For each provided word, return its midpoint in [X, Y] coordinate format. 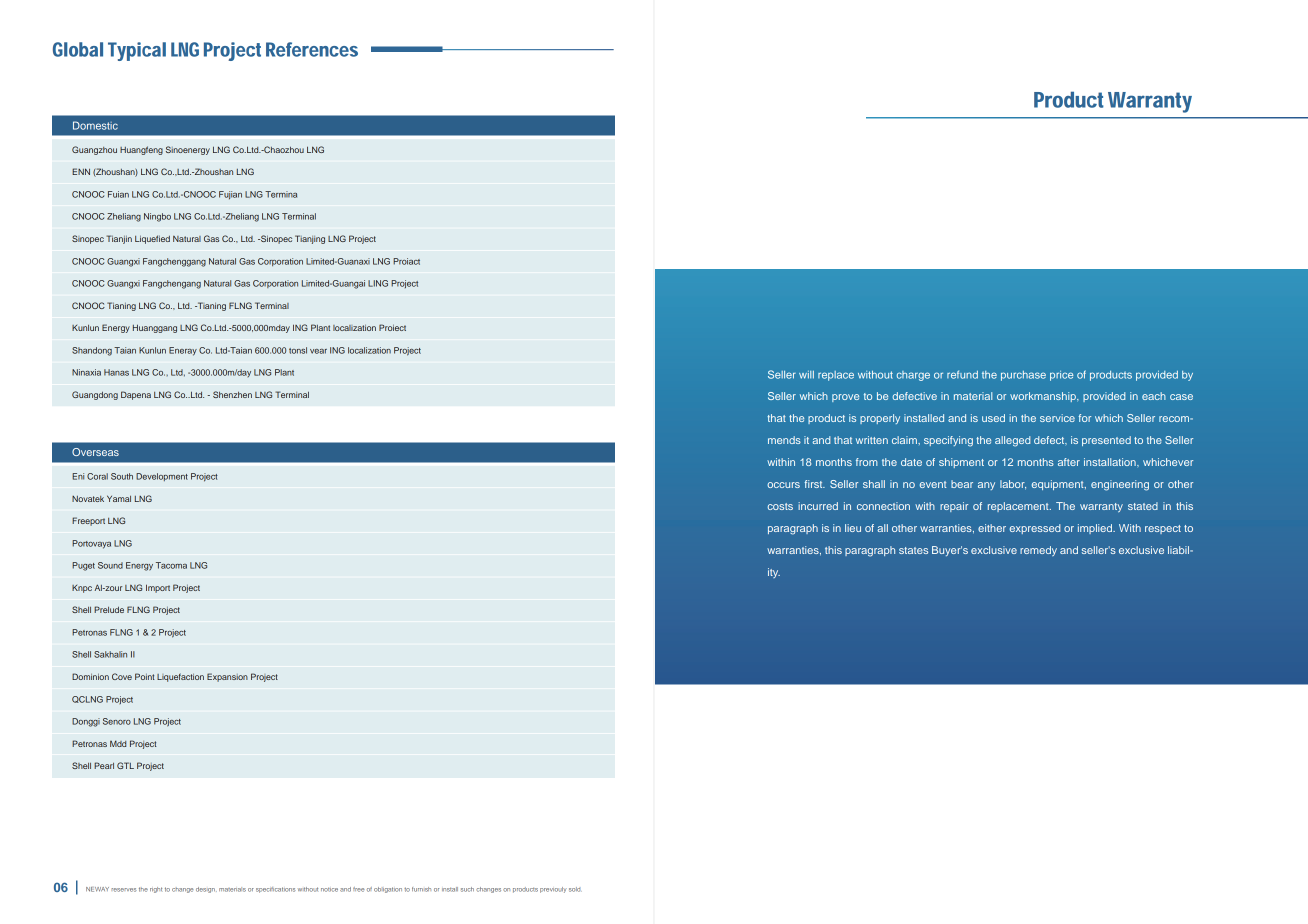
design [206, 890]
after [1069, 462]
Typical [137, 51]
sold [575, 889]
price [1061, 376]
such [467, 889]
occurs [783, 485]
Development [162, 477]
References [312, 49]
